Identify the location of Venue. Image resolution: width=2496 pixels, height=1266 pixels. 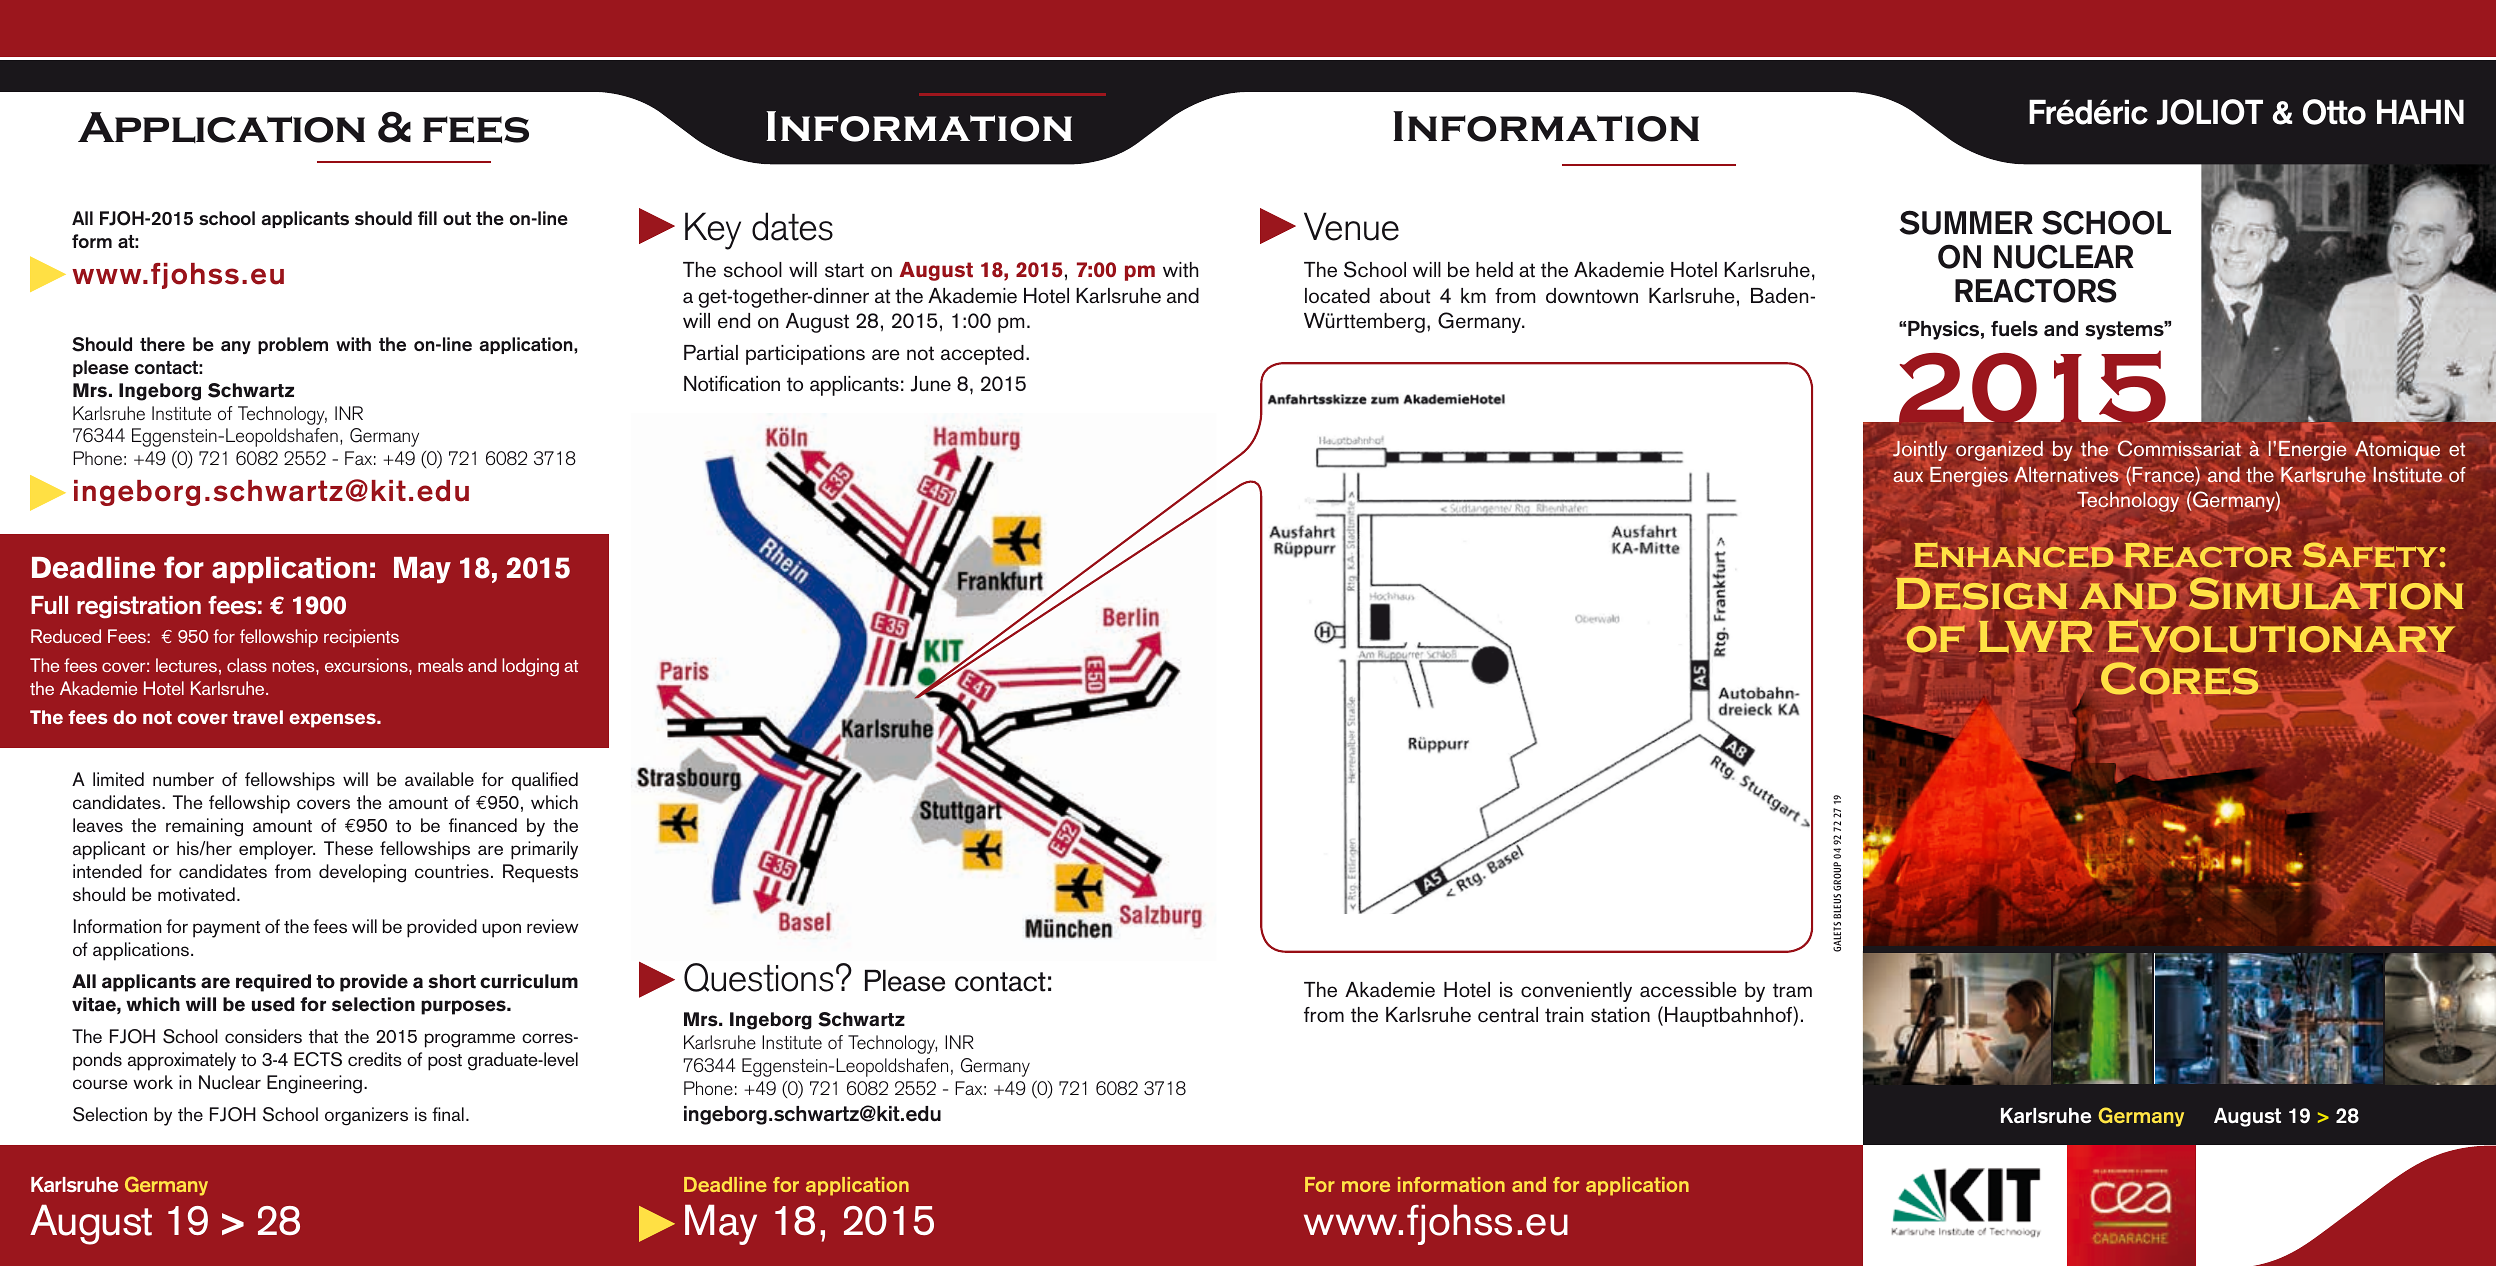
(1351, 226).
